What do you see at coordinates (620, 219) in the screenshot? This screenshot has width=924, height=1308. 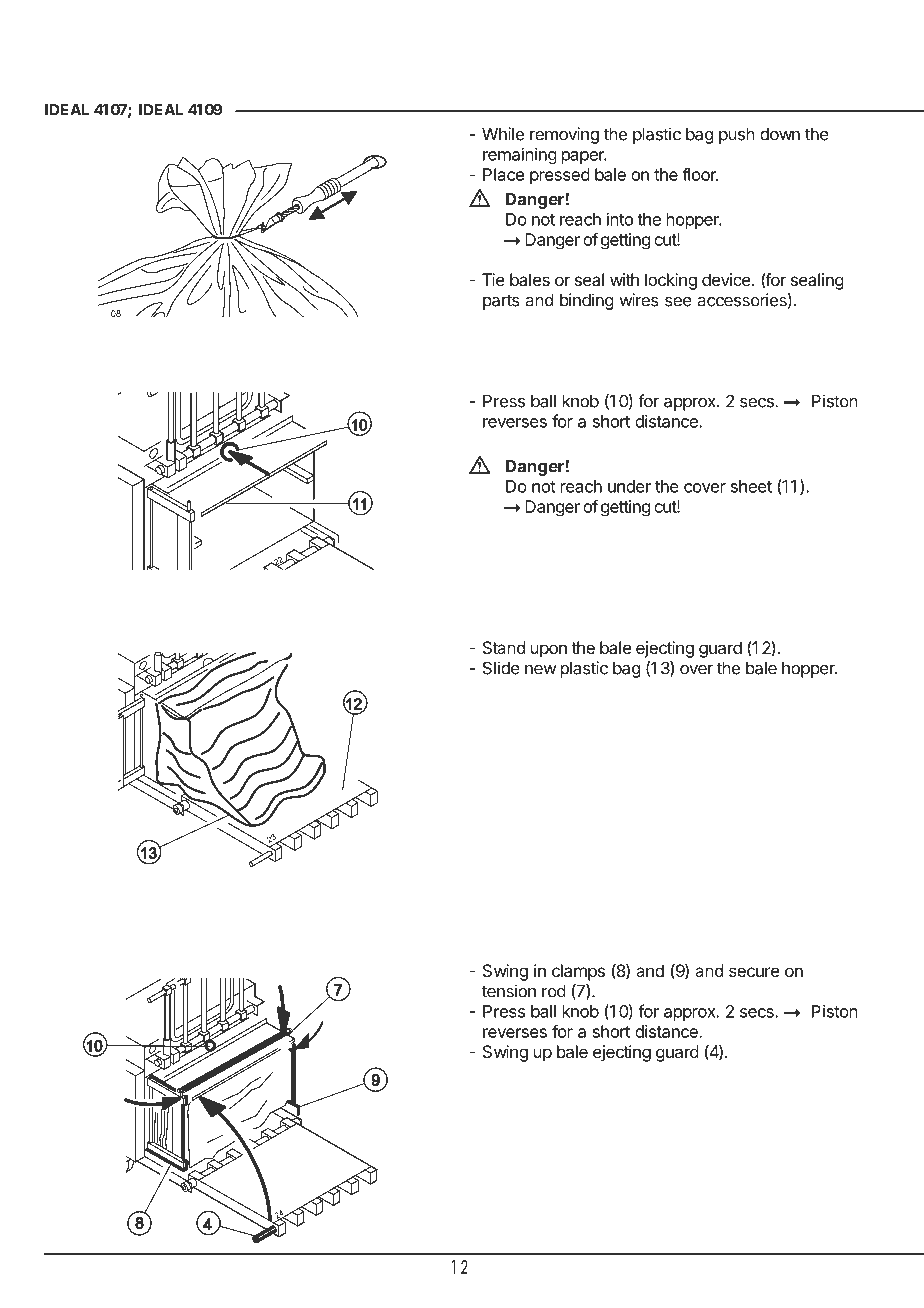 I see `into` at bounding box center [620, 219].
